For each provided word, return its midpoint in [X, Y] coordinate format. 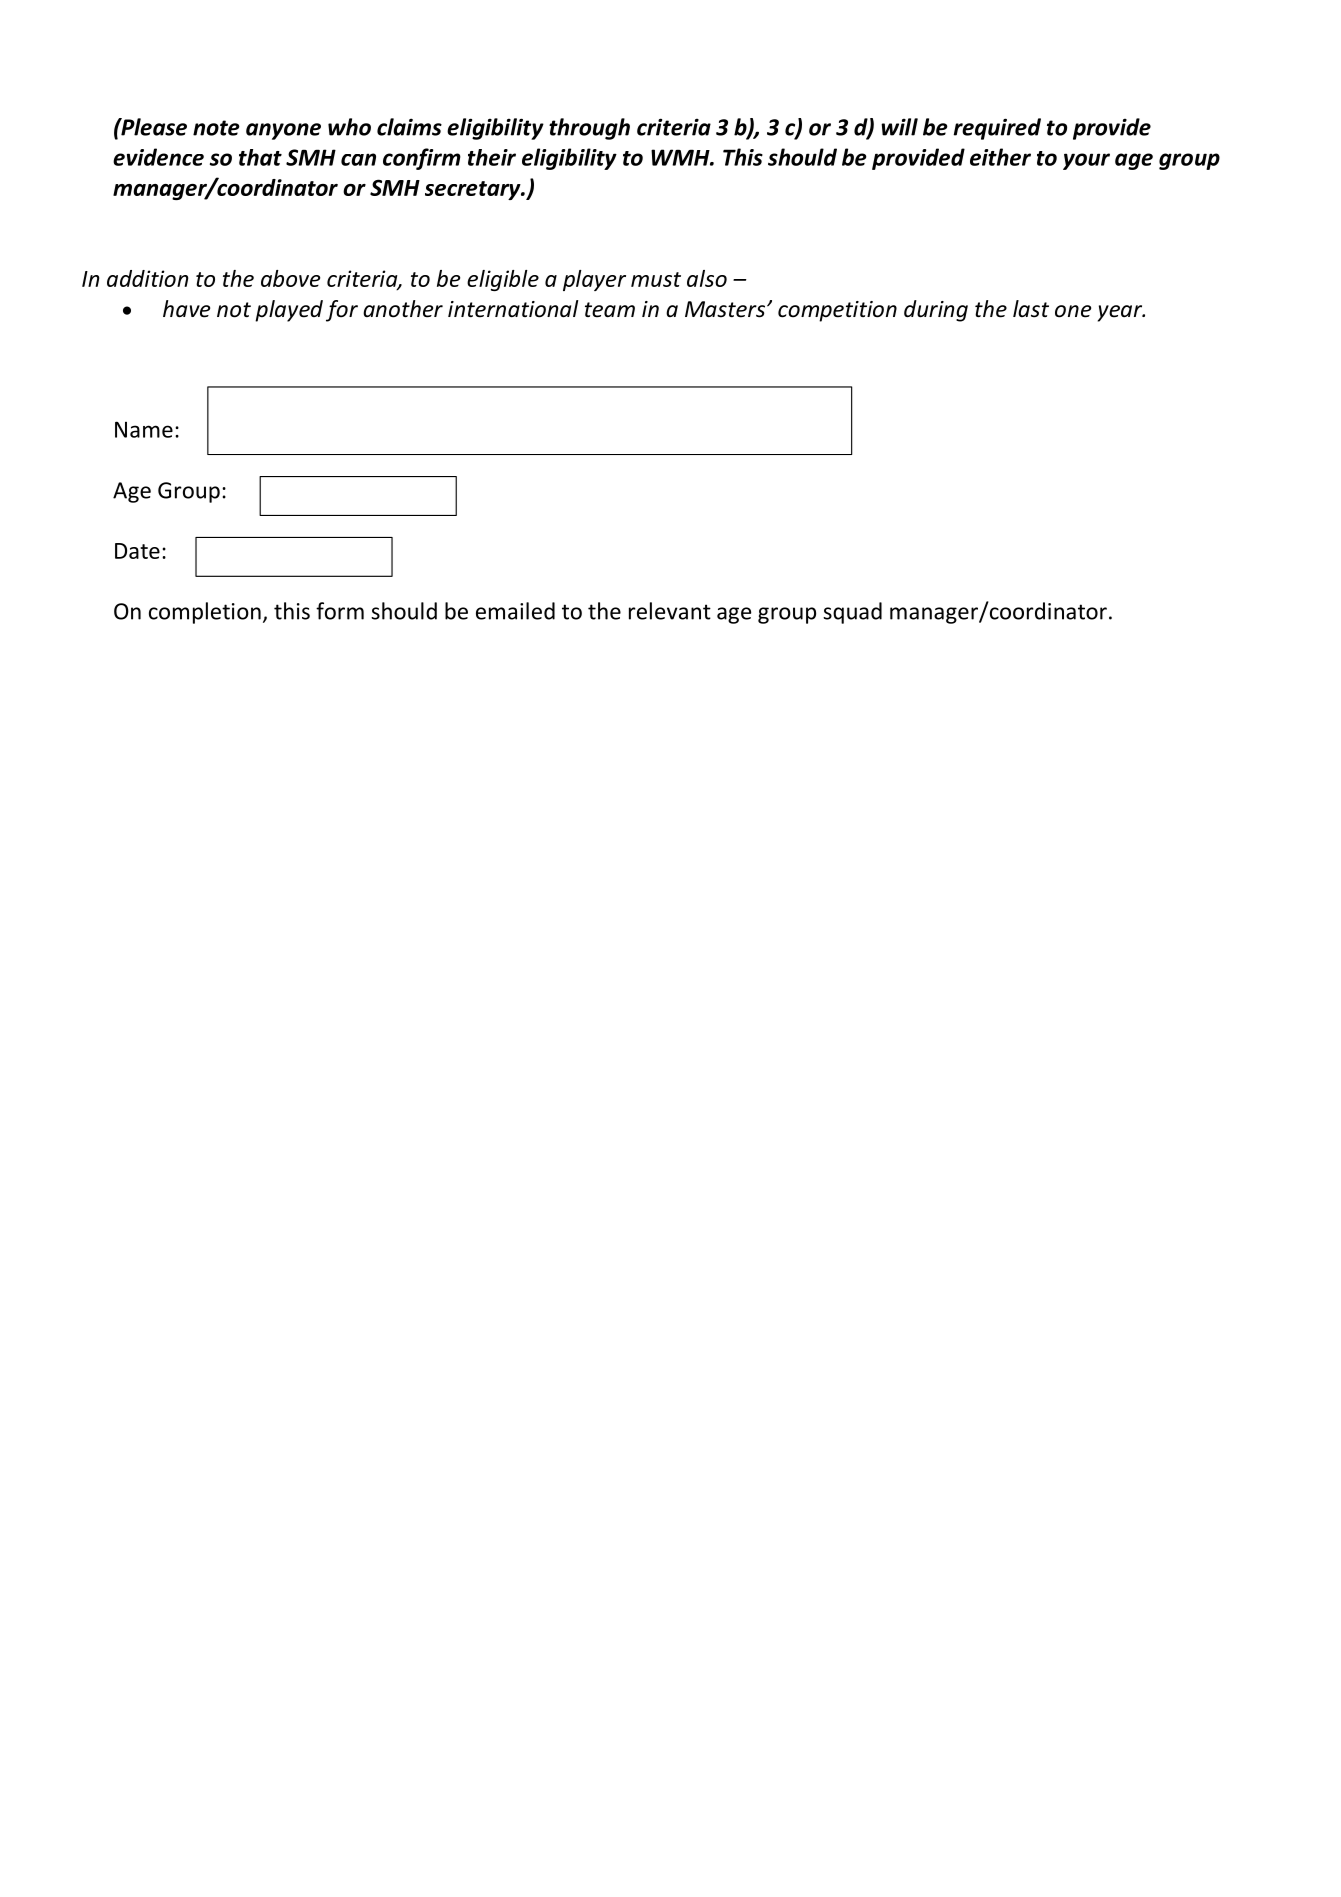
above [290, 278]
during [936, 311]
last [1031, 309]
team [610, 310]
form [340, 611]
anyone [283, 131]
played [289, 311]
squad [852, 613]
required [997, 129]
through [589, 129]
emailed [515, 611]
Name [144, 429]
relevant [670, 611]
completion [205, 613]
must [656, 279]
